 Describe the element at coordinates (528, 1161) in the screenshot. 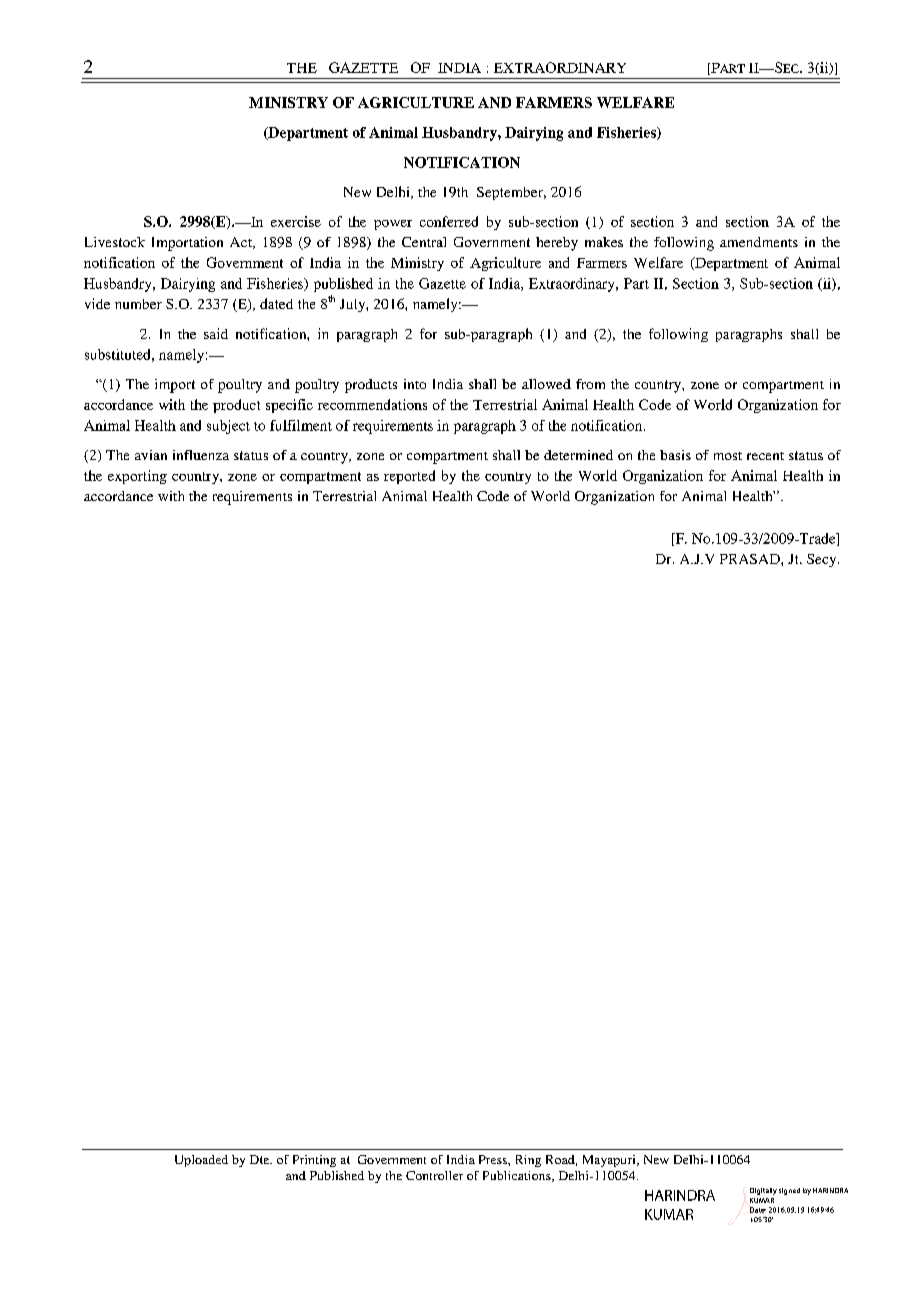

I see `Ring` at that location.
